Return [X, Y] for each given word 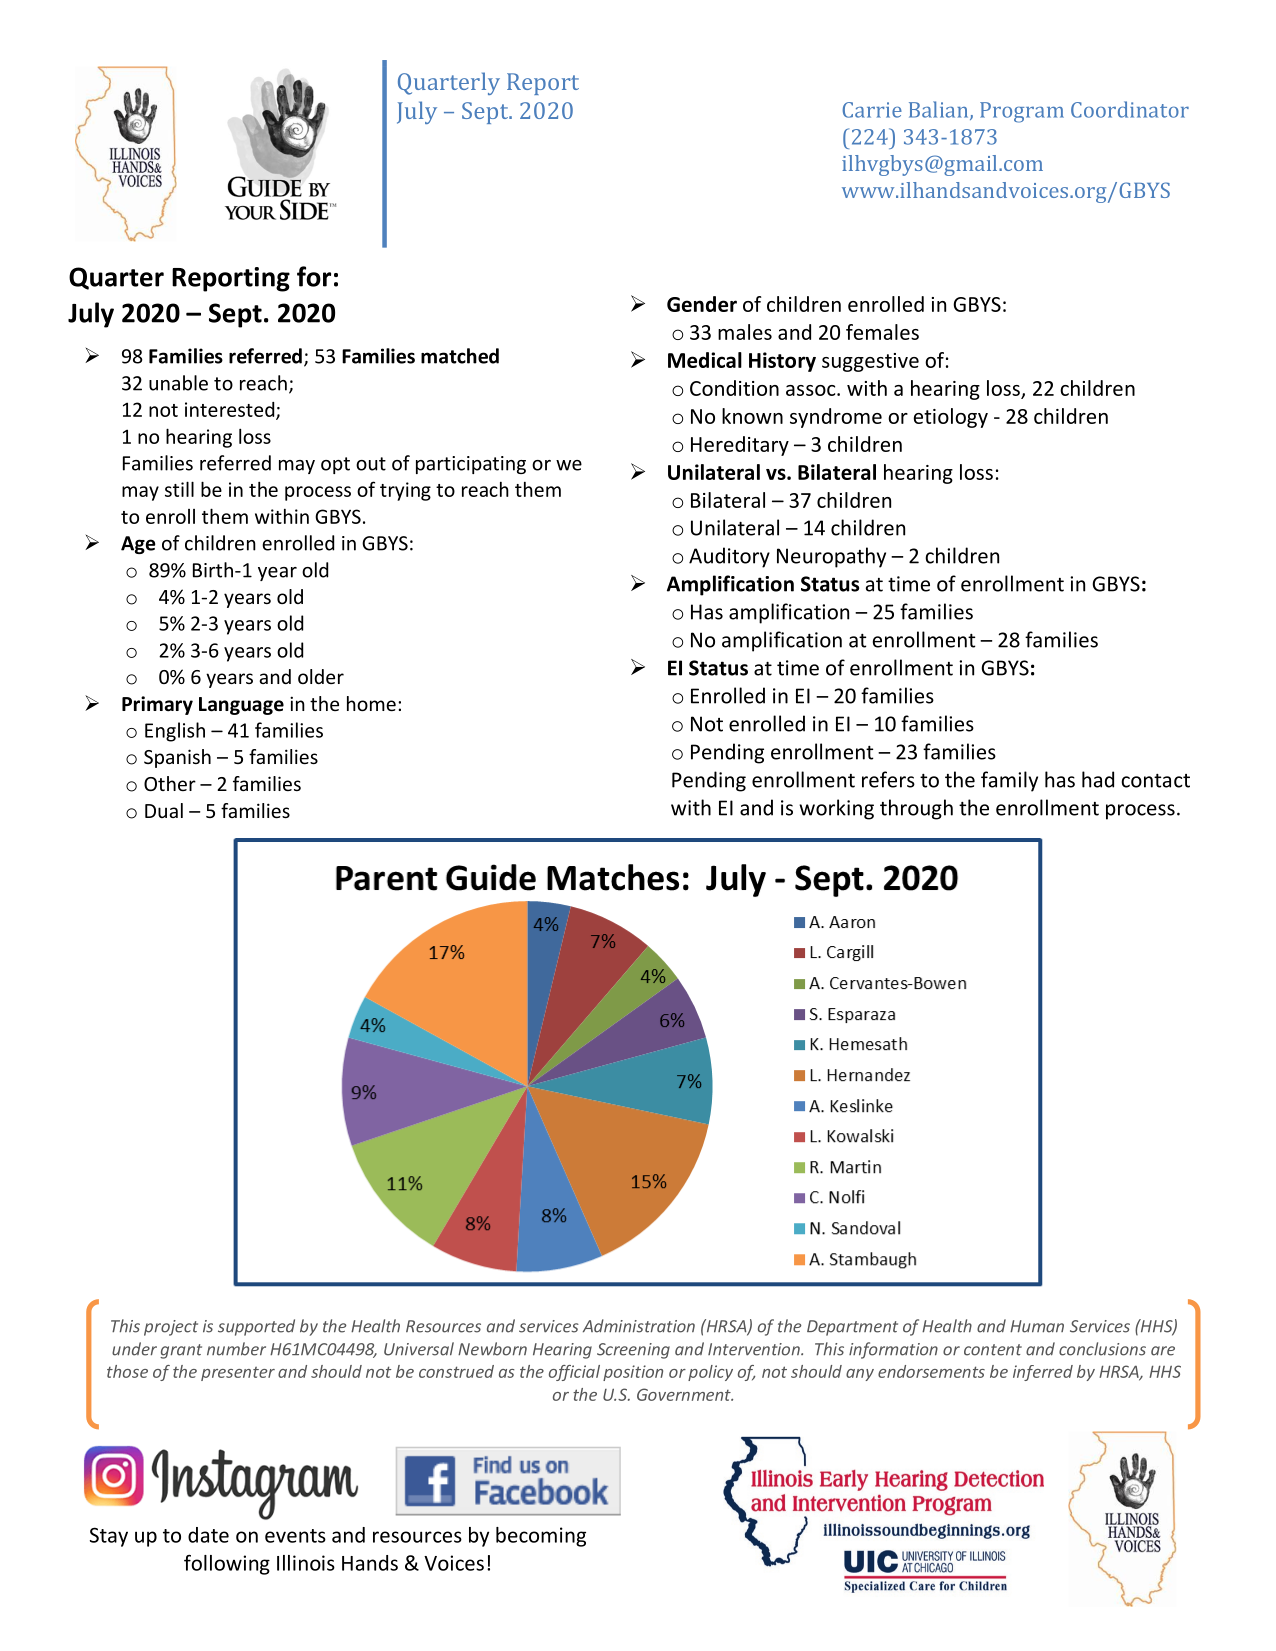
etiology [951, 418]
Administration [639, 1326]
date [208, 1535]
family [1009, 781]
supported [256, 1327]
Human [1037, 1326]
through [916, 809]
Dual [164, 810]
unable [178, 383]
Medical [705, 360]
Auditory [729, 557]
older [321, 676]
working [836, 809]
